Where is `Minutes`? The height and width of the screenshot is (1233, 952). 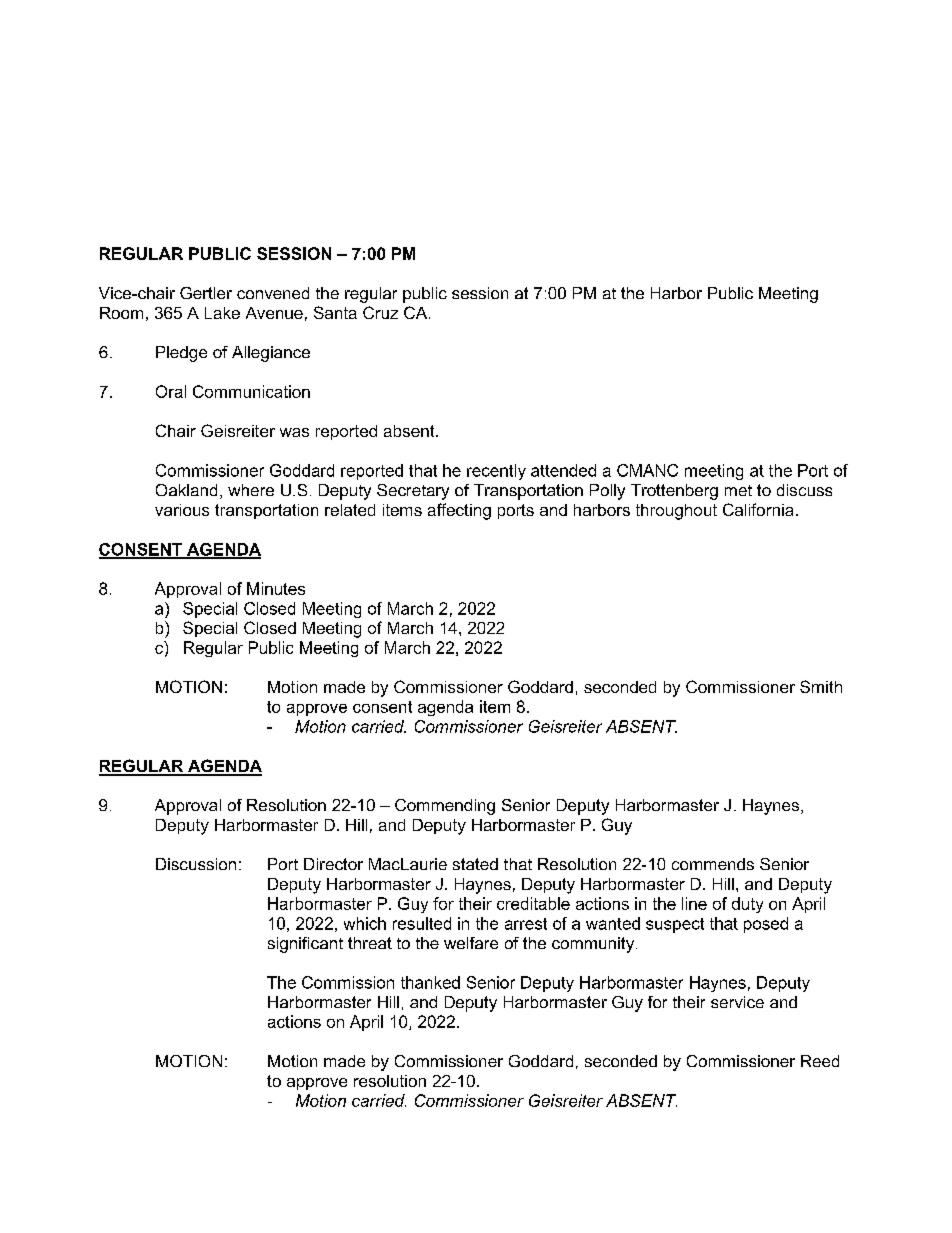
Minutes is located at coordinates (276, 588).
